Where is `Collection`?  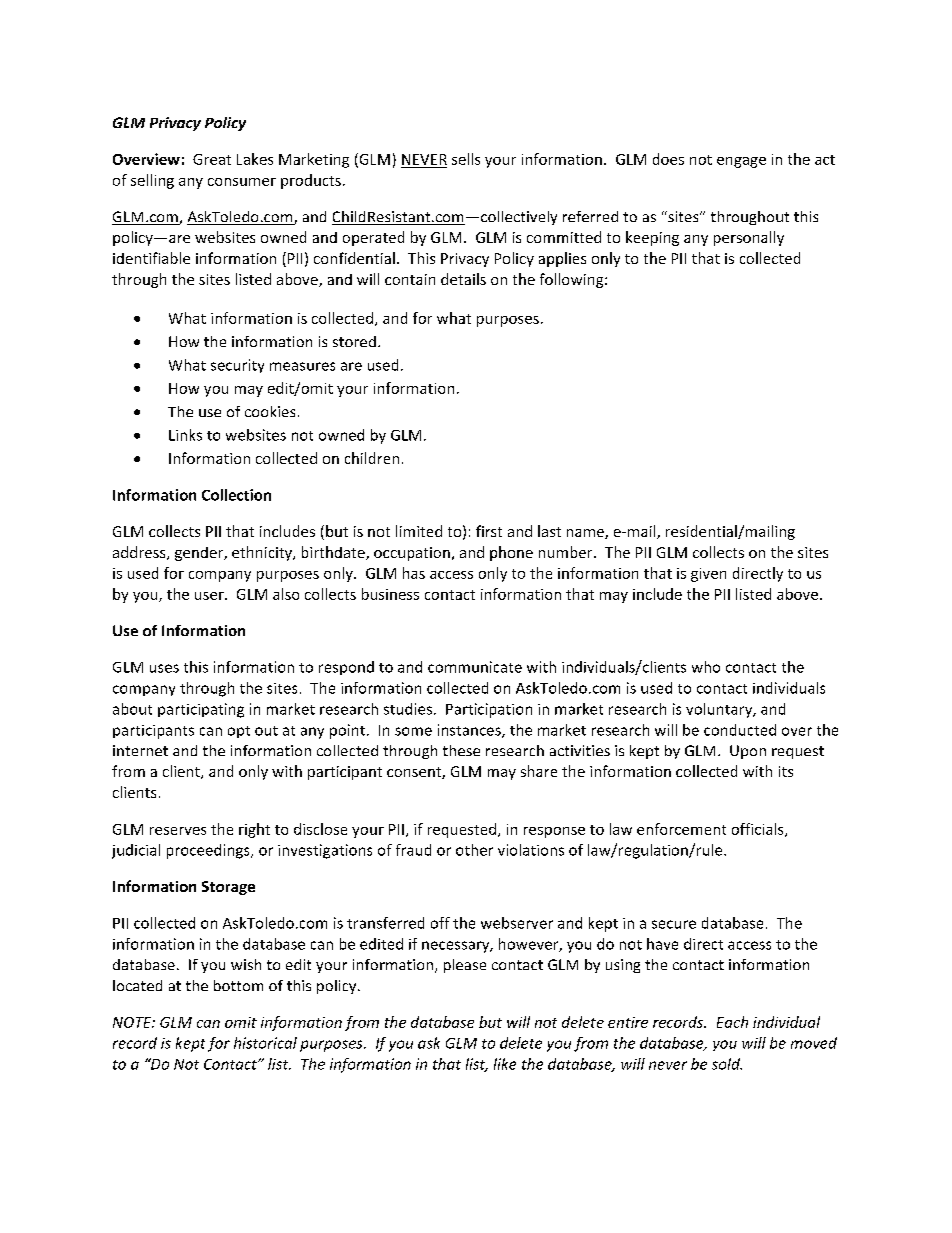 Collection is located at coordinates (236, 495).
